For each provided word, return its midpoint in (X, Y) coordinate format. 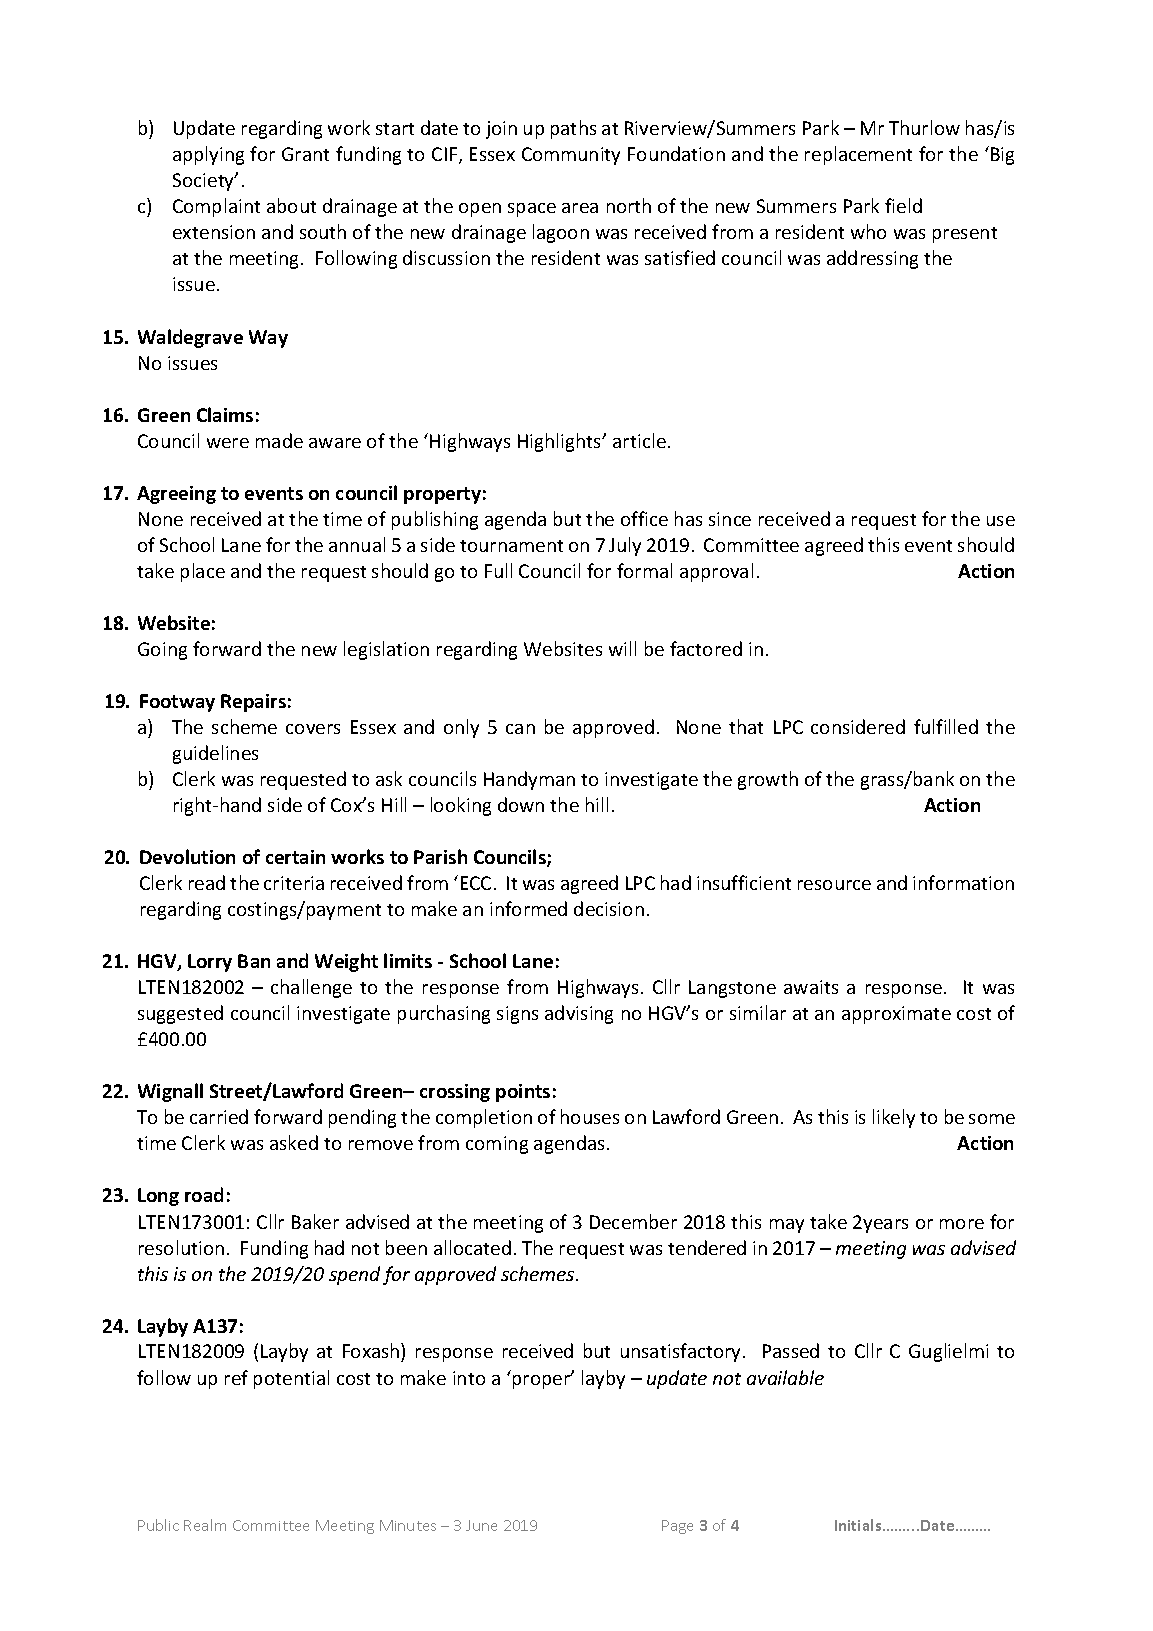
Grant (305, 154)
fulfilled (946, 726)
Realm (205, 1525)
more (962, 1224)
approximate (896, 1015)
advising (579, 1014)
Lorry (210, 963)
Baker (315, 1221)
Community (571, 156)
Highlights (561, 442)
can (520, 729)
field (903, 205)
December (633, 1221)
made (279, 440)
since (730, 519)
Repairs (253, 703)
